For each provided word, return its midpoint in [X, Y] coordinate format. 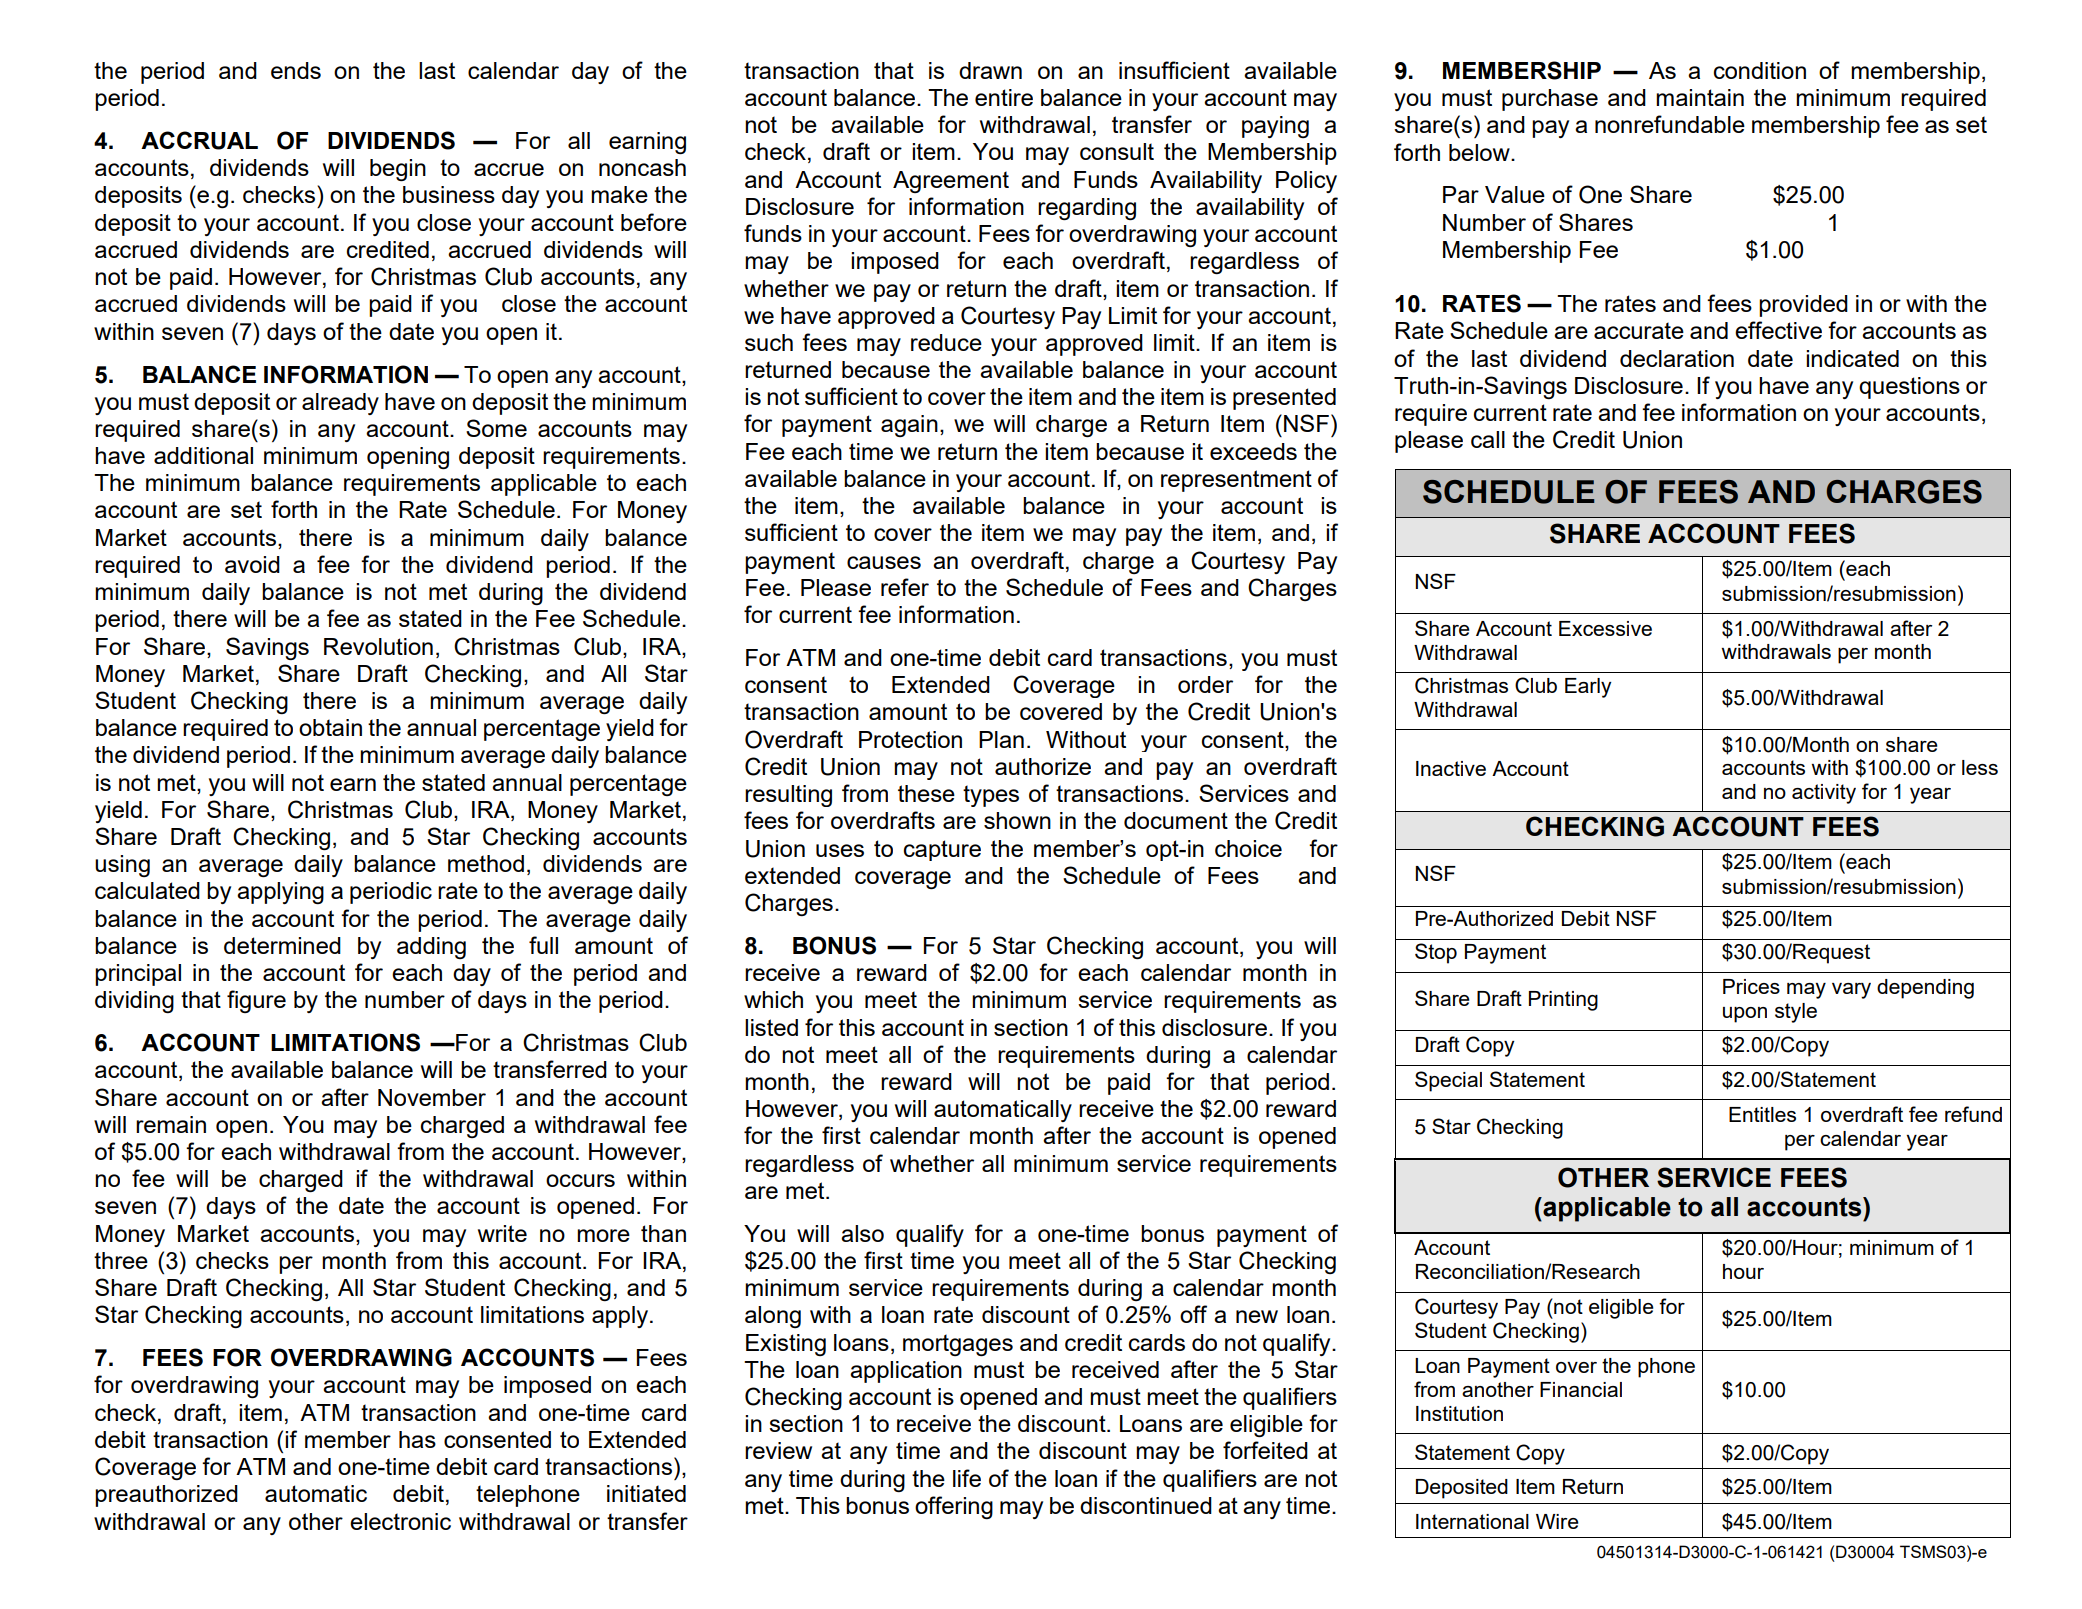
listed [771, 1027]
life [967, 1478]
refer [905, 587]
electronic [400, 1521]
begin [398, 170]
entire [1004, 97]
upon [1745, 1015]
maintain [1700, 97]
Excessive [1605, 628]
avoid [252, 564]
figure [256, 1001]
